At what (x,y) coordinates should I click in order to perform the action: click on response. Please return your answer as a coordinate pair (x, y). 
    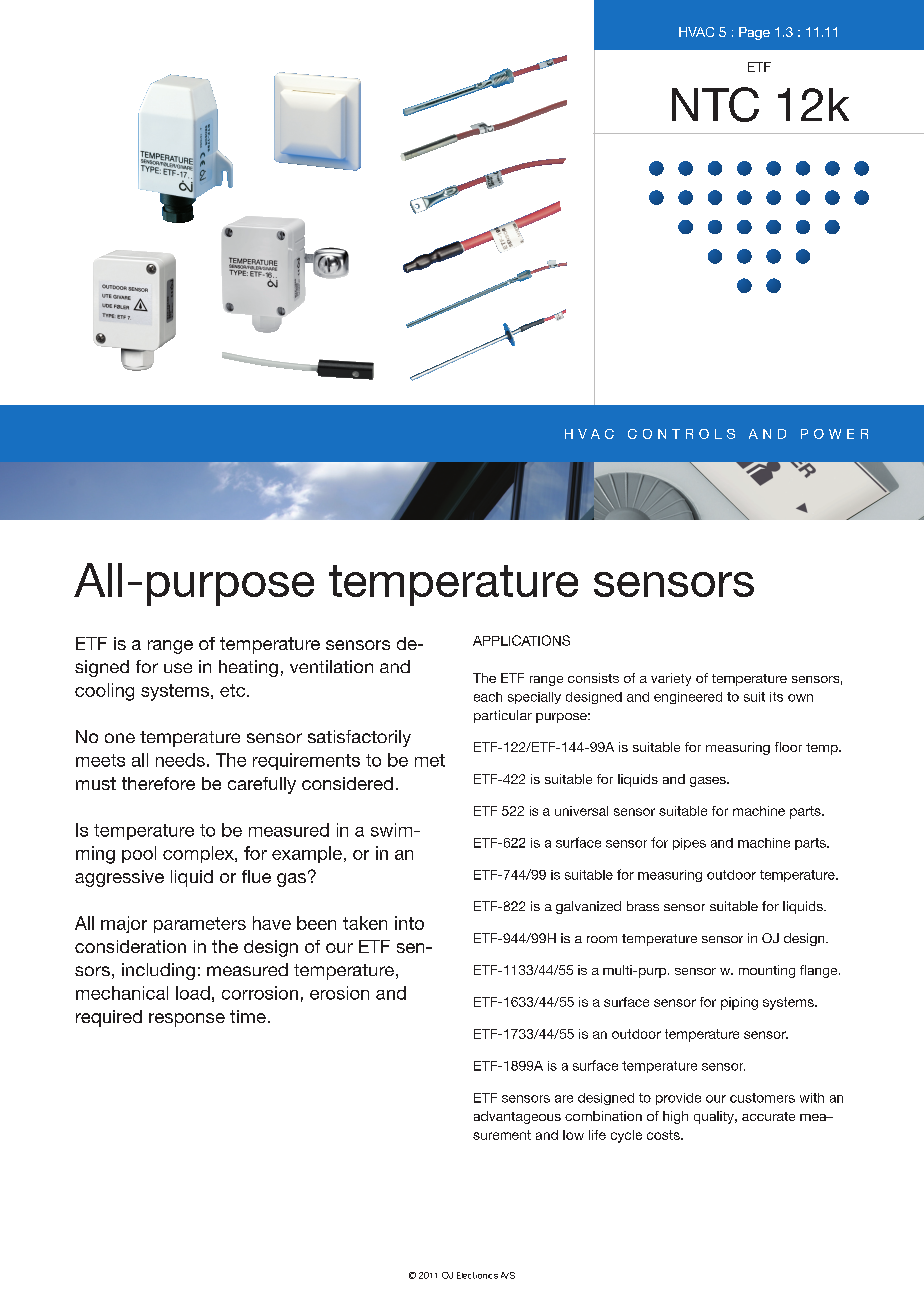
    Looking at the image, I should click on (187, 1020).
